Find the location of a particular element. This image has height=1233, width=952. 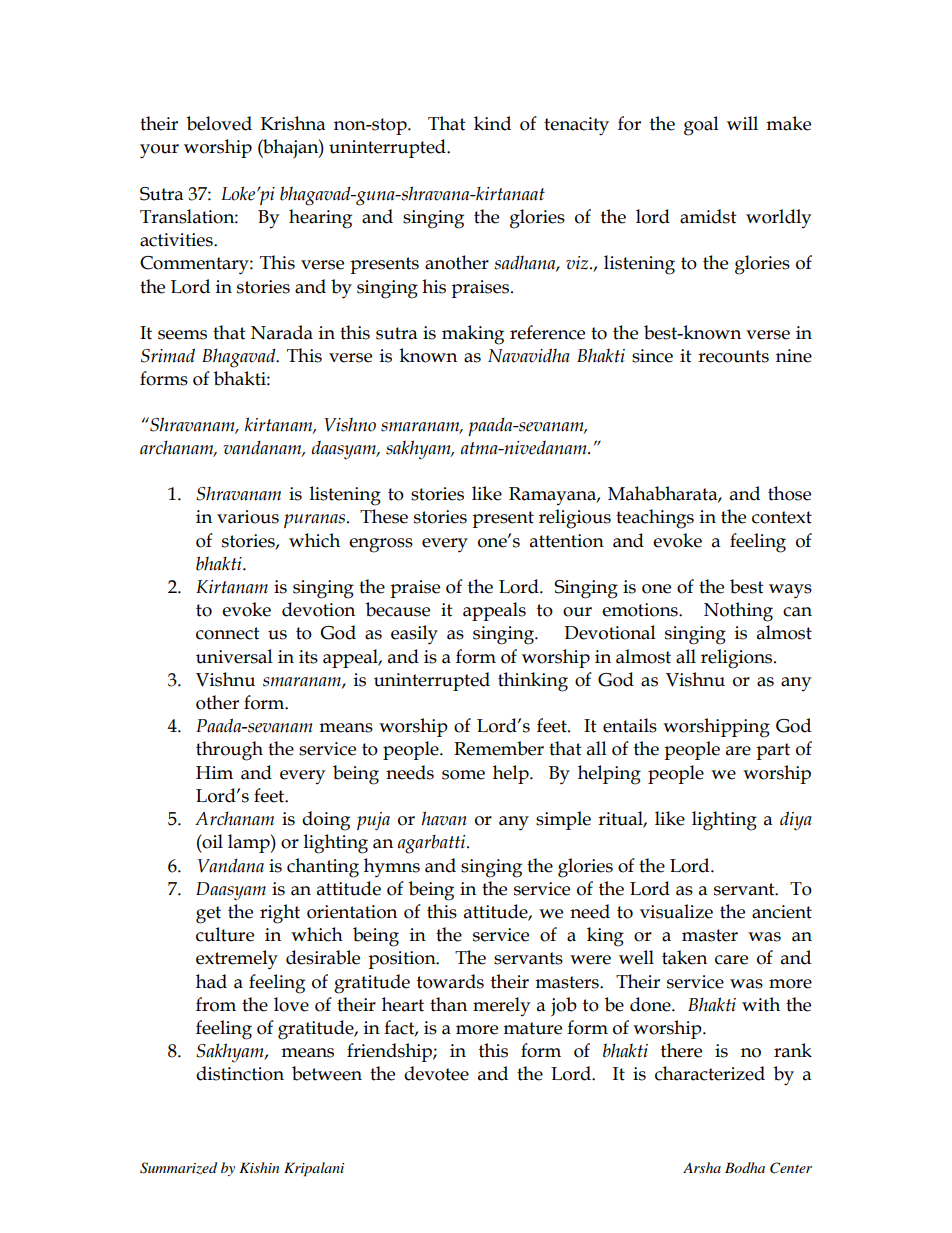

care is located at coordinates (731, 960).
